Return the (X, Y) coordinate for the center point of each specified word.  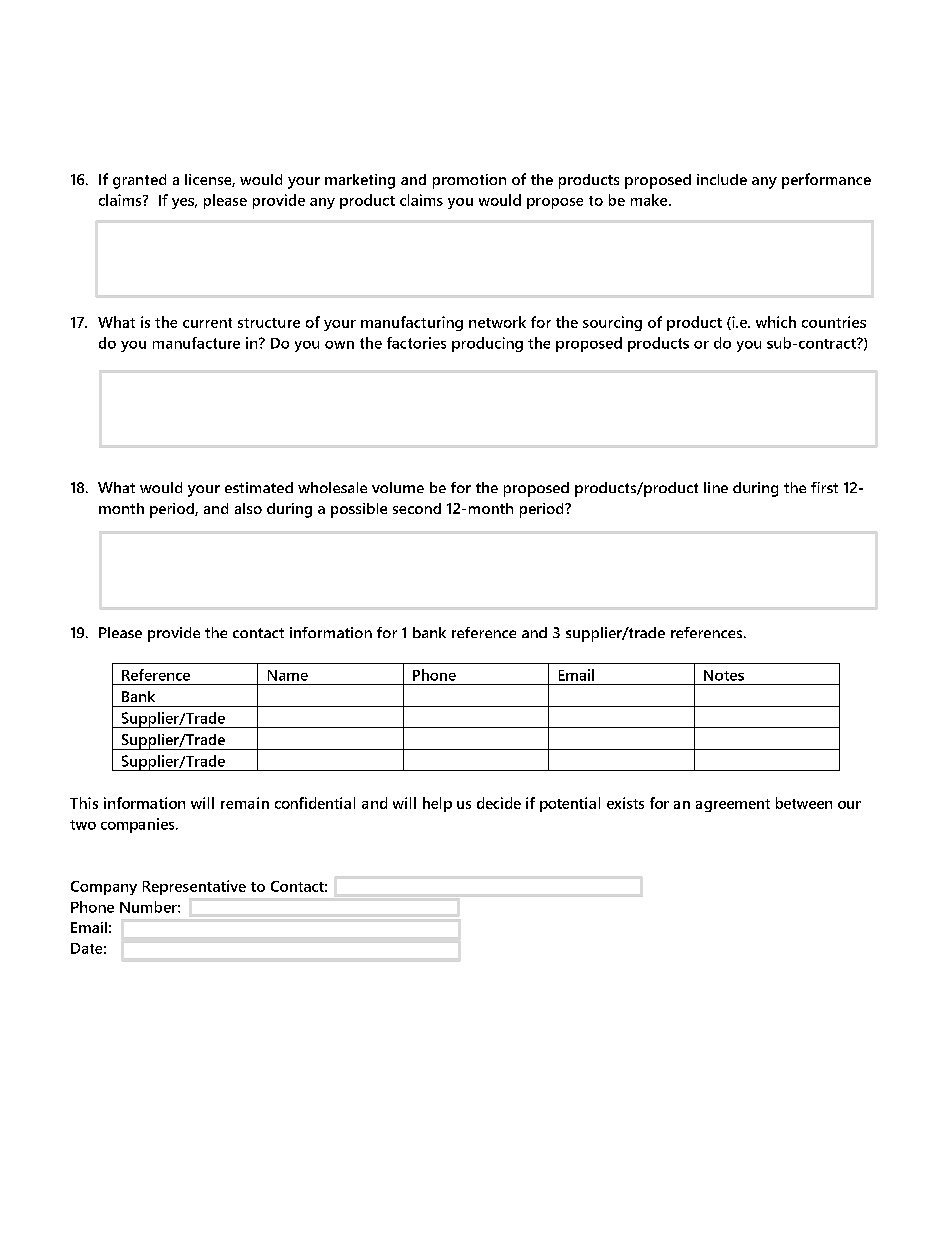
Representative (194, 887)
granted (139, 181)
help (437, 804)
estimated (259, 487)
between (804, 803)
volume (398, 487)
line (716, 487)
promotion (469, 181)
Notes (724, 675)
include (722, 179)
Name (288, 675)
